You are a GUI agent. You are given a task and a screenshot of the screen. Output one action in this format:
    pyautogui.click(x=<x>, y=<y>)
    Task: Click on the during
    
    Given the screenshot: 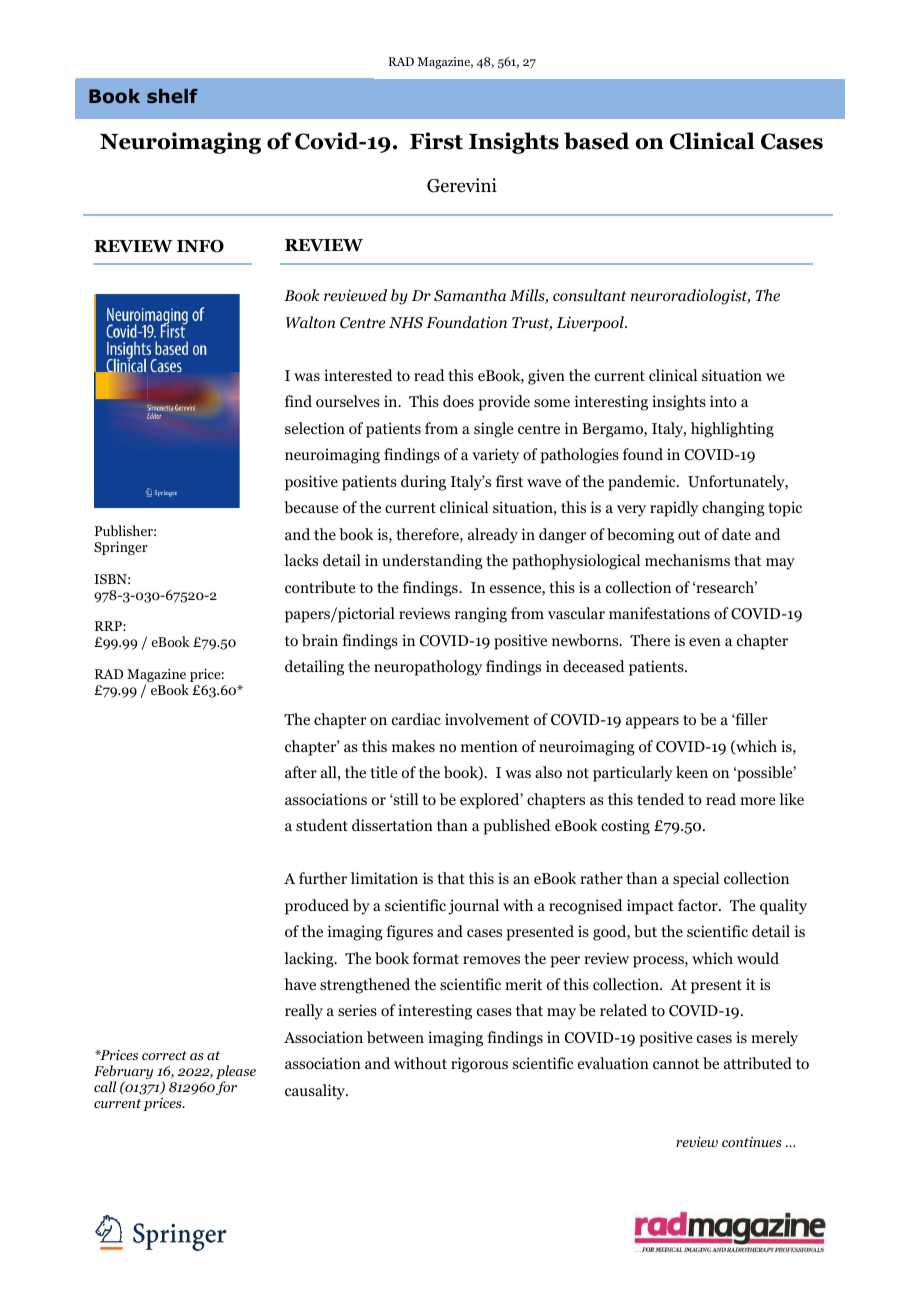 What is the action you would take?
    pyautogui.click(x=423, y=483)
